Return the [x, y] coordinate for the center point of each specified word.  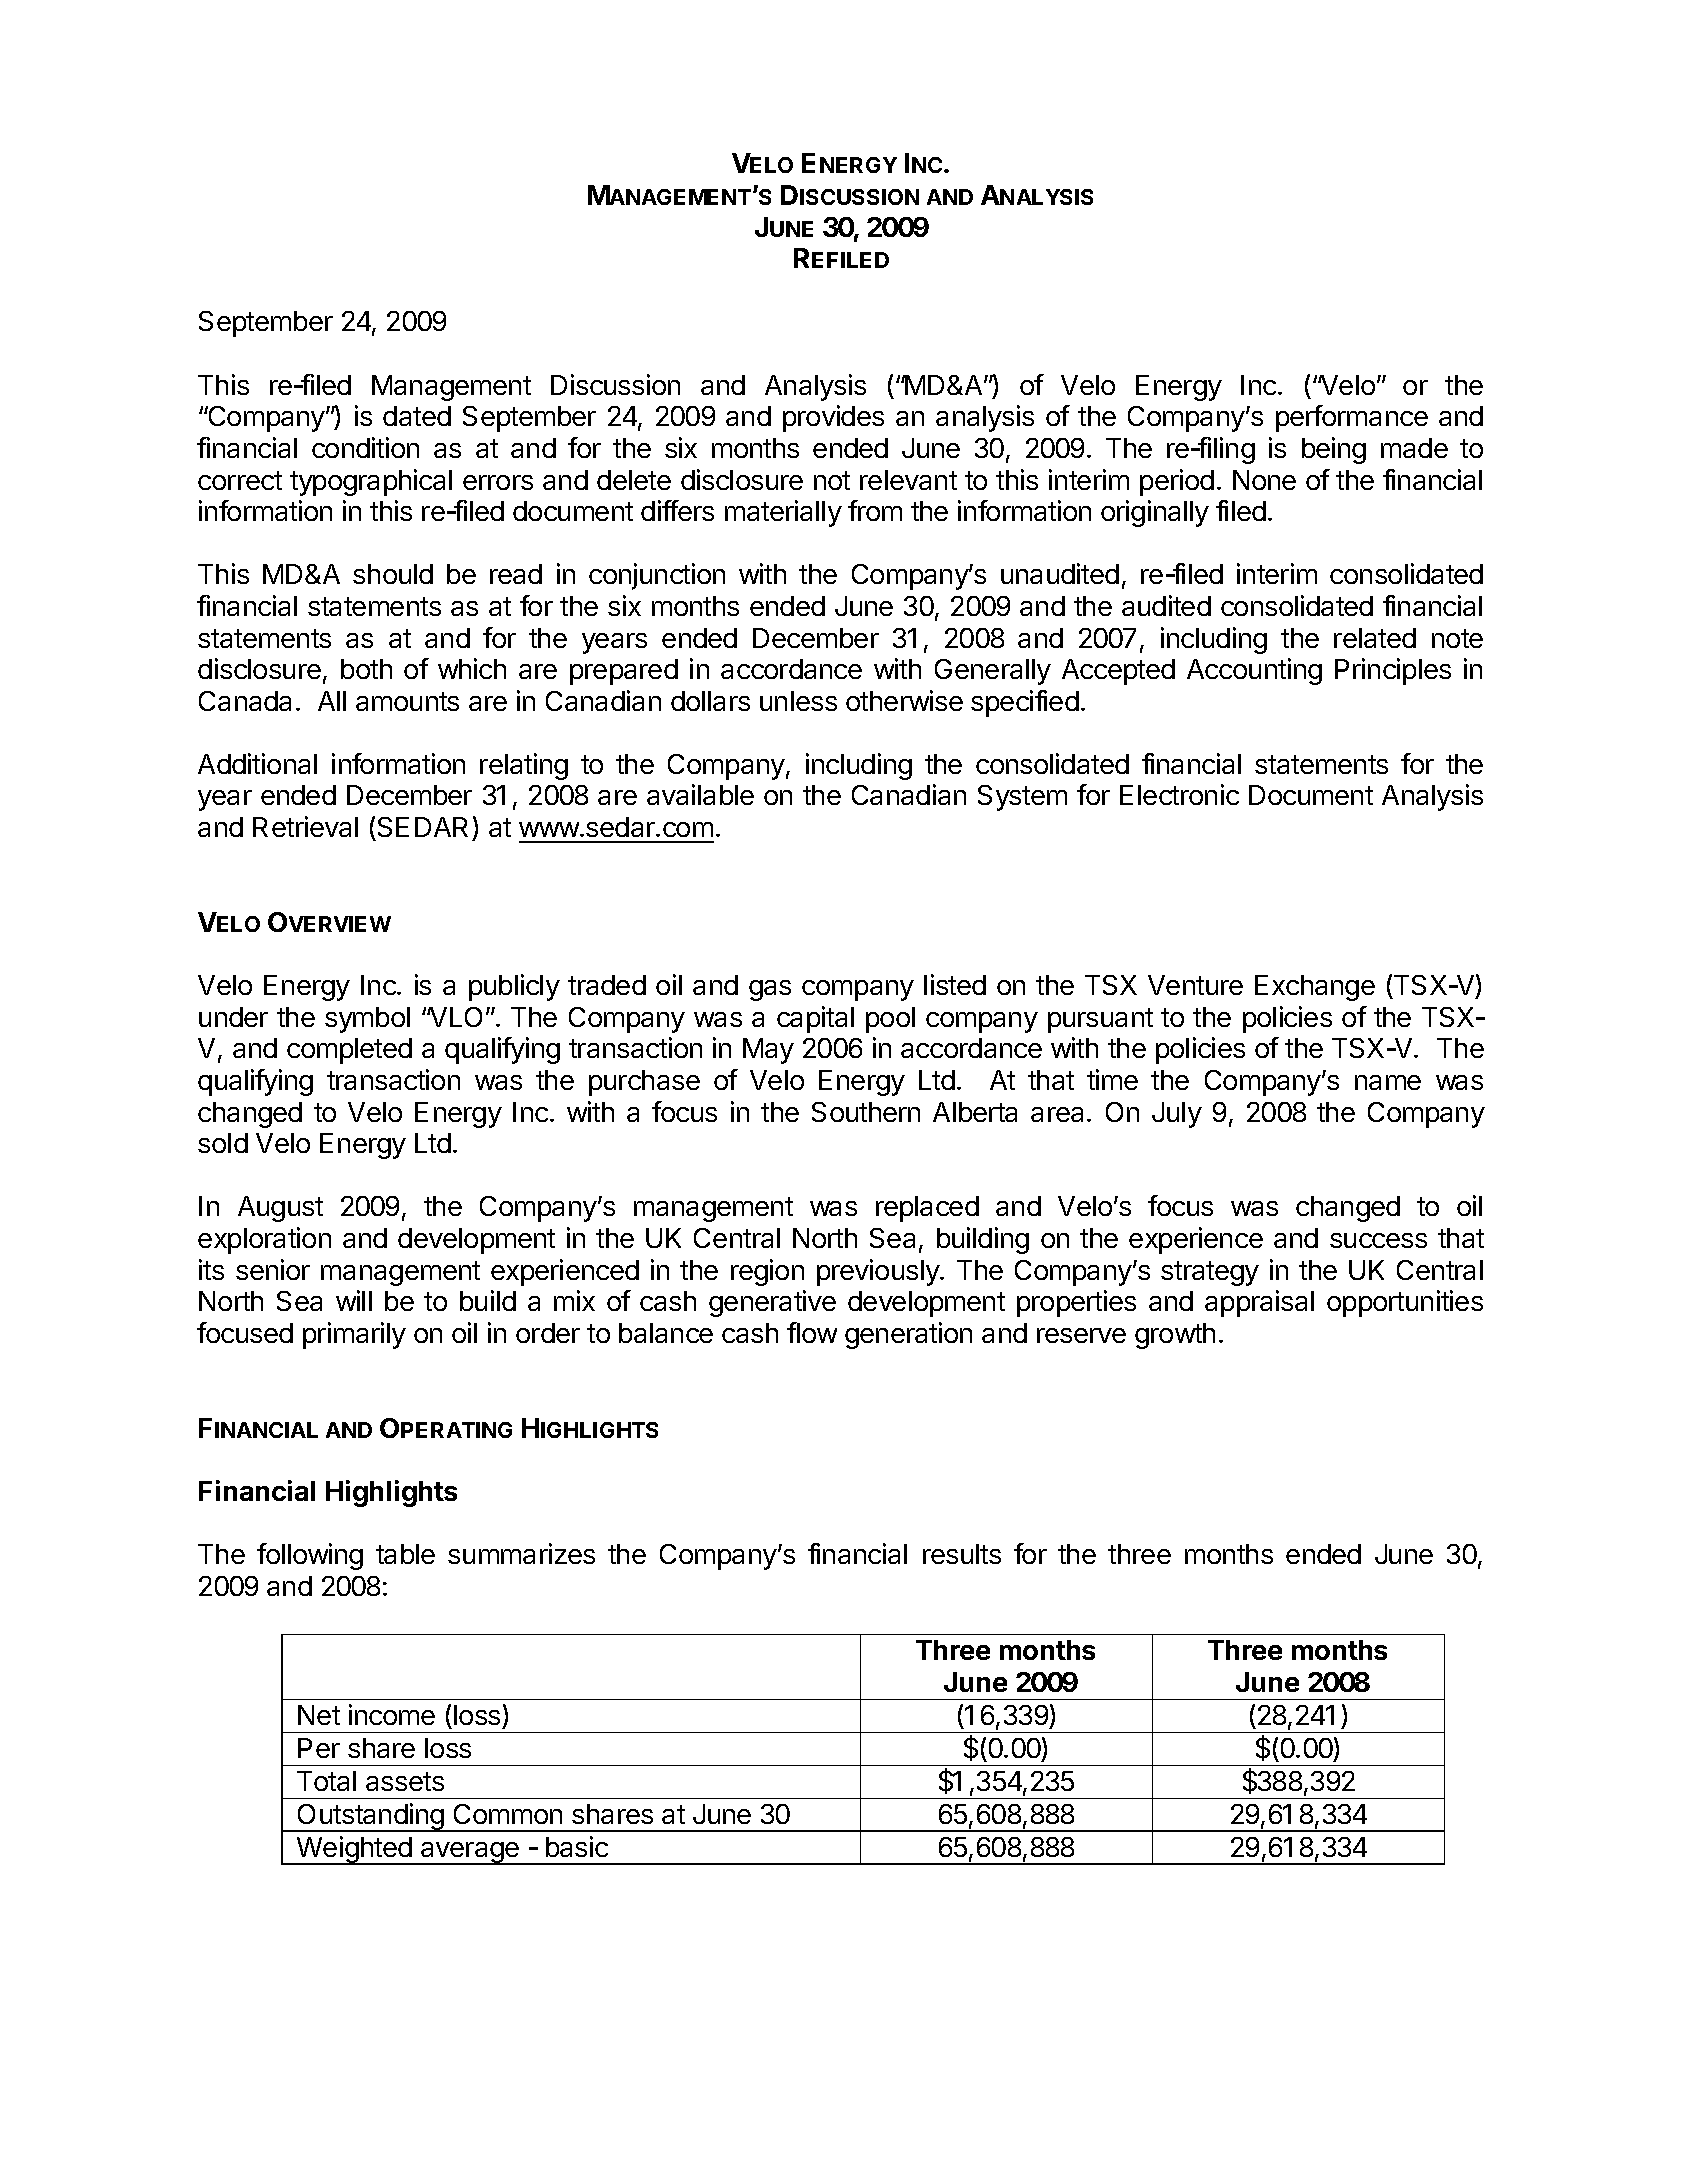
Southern [866, 1112]
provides [833, 418]
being [1334, 450]
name [1388, 1082]
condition [365, 447]
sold [223, 1143]
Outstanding [370, 1817]
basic [577, 1846]
